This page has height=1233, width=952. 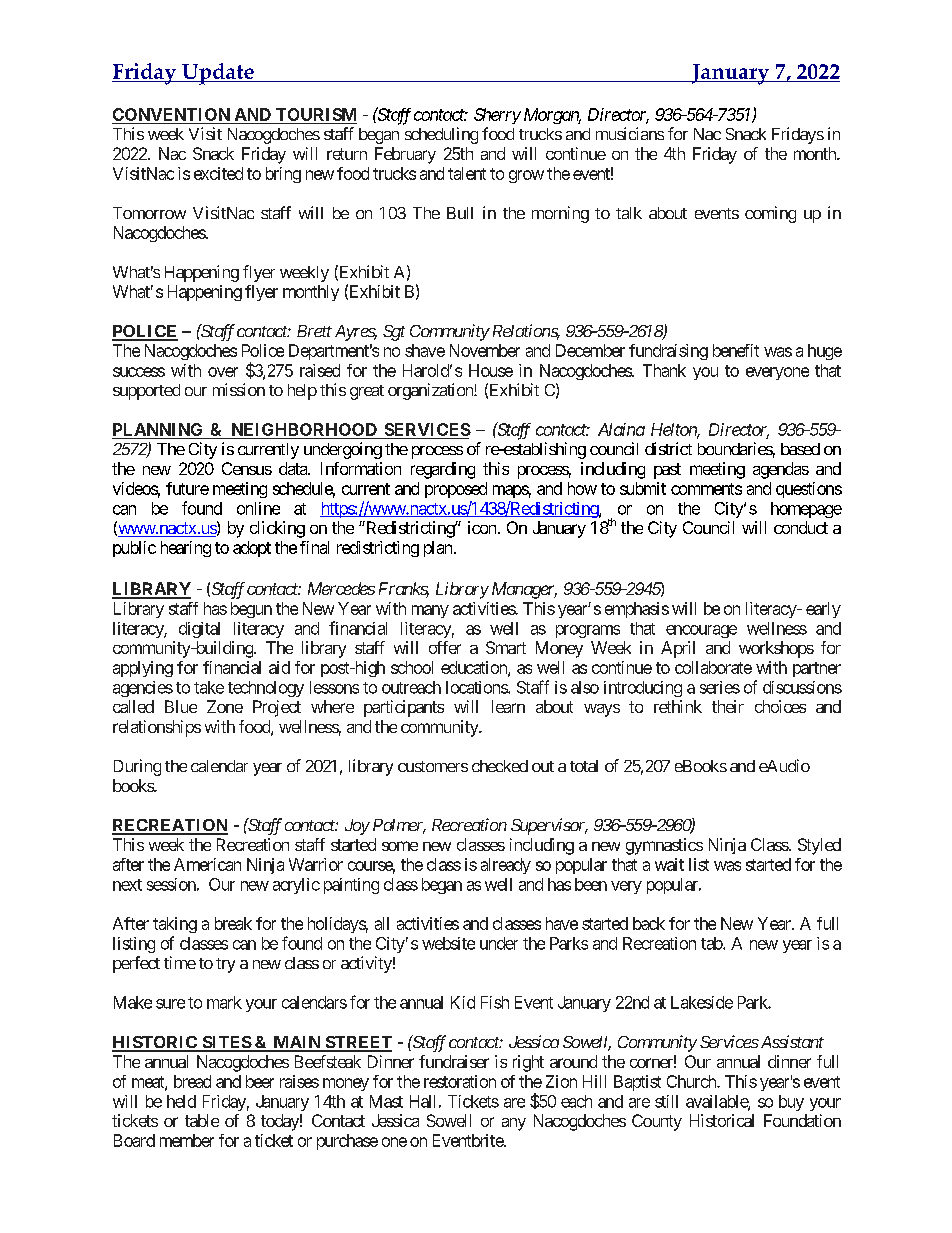 What do you see at coordinates (223, 372) in the page?
I see `over` at bounding box center [223, 372].
